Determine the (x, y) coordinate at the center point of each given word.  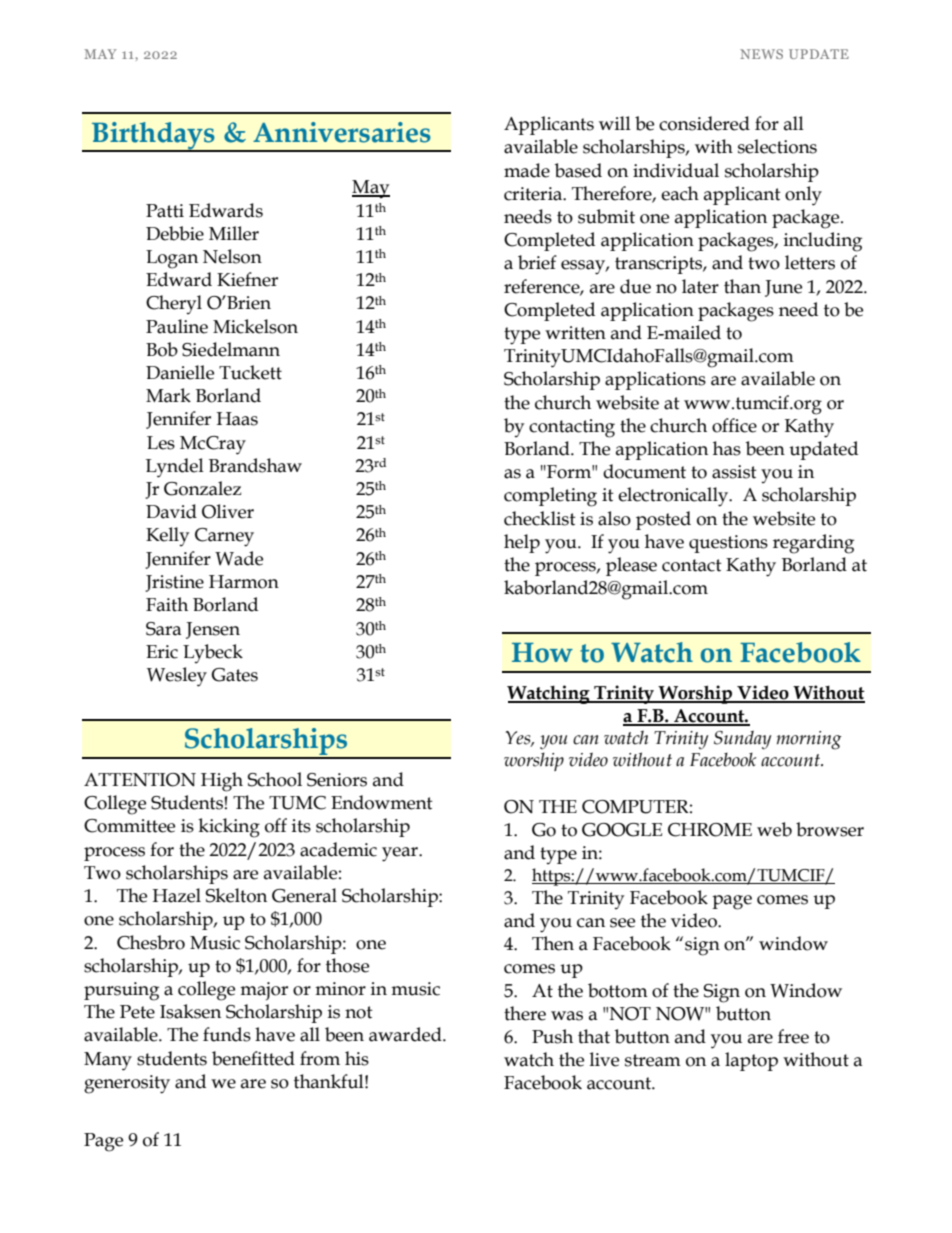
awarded (406, 1034)
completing (550, 497)
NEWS (761, 54)
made (527, 170)
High (222, 782)
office (734, 425)
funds (227, 1034)
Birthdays (153, 136)
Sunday (743, 740)
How (542, 653)
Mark (168, 395)
